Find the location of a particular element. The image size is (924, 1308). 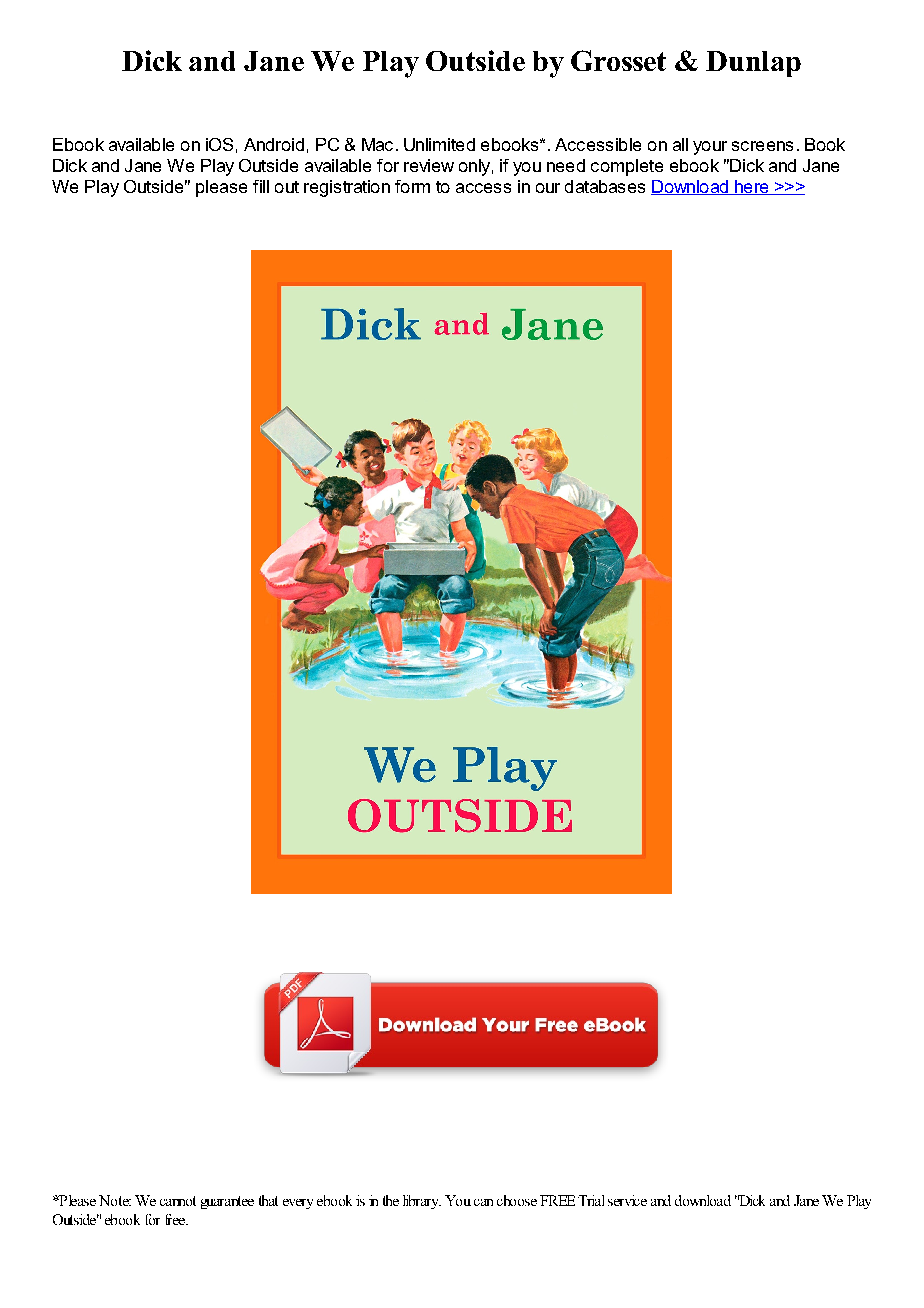

your is located at coordinates (710, 148).
